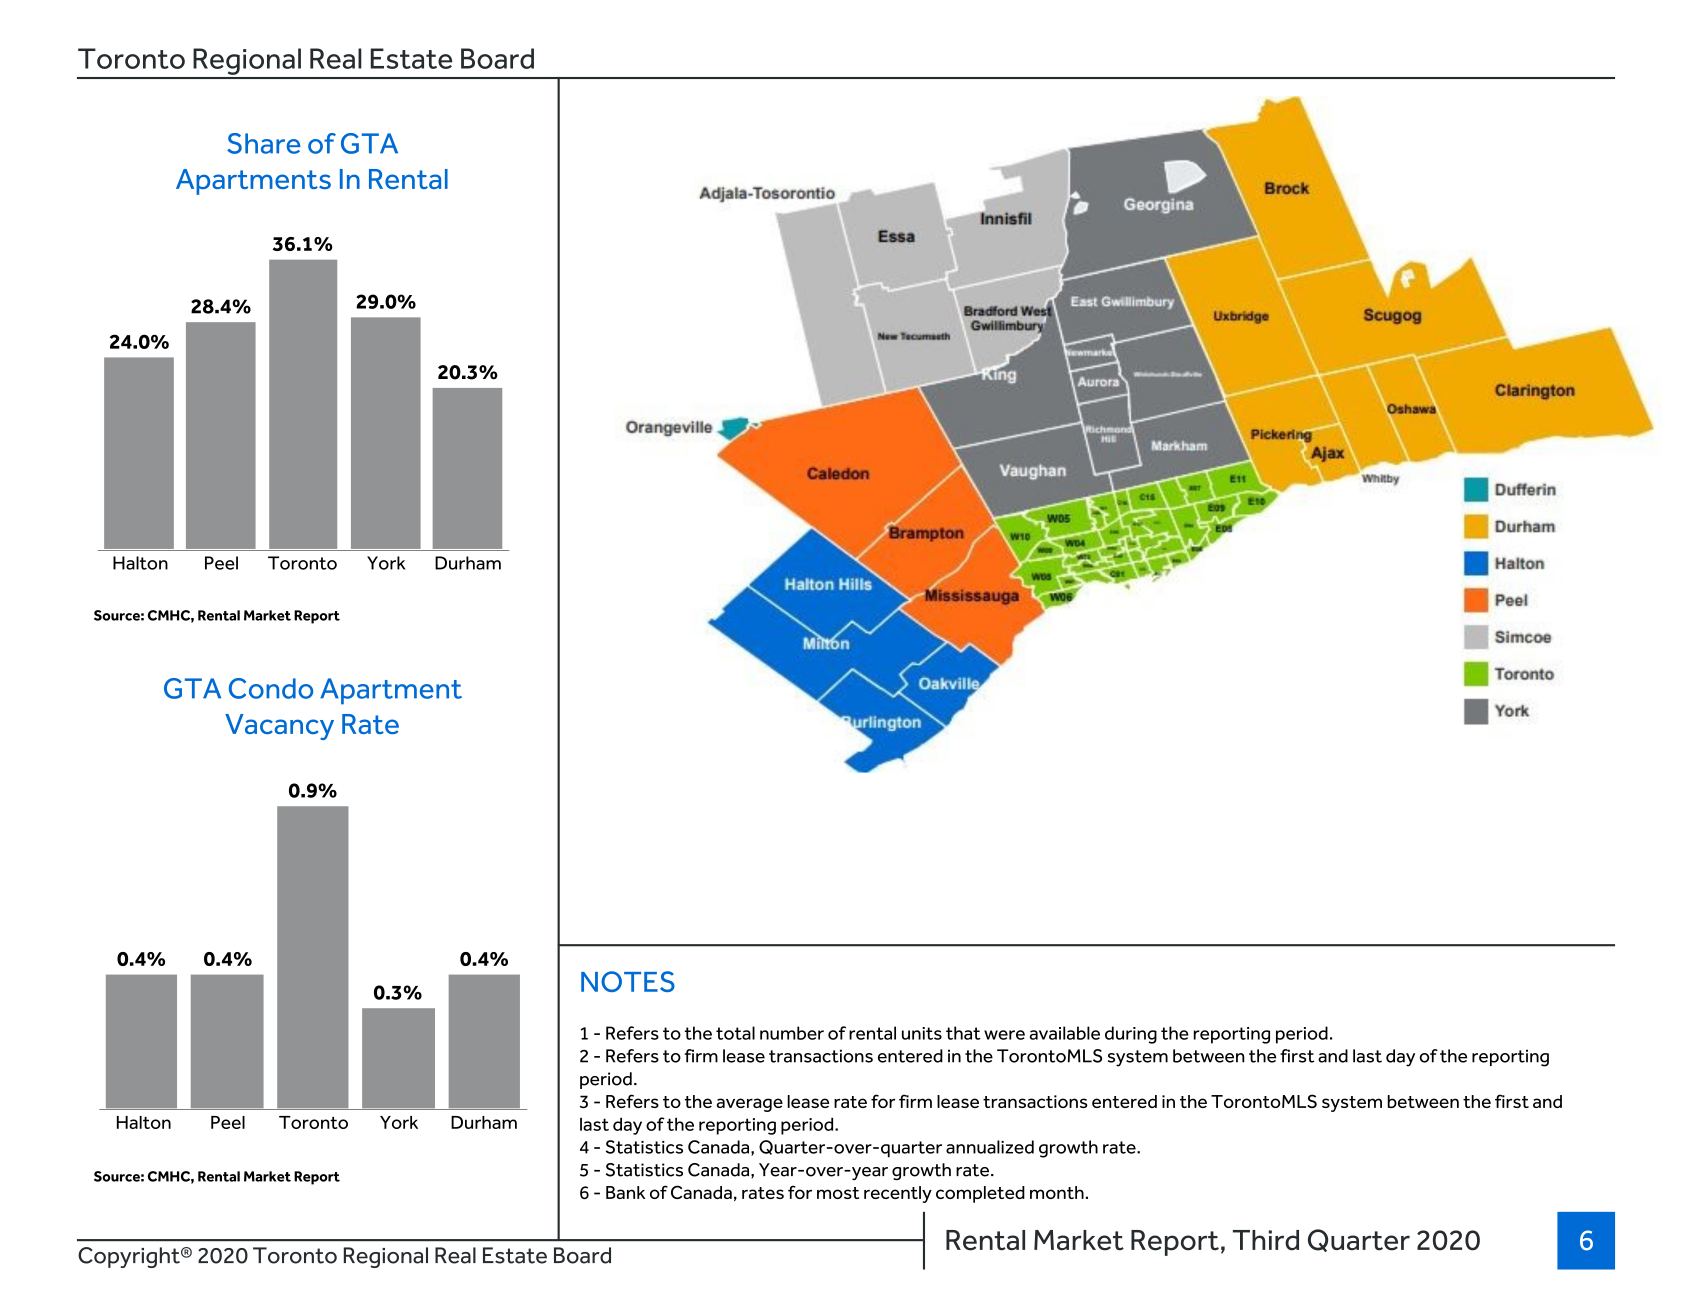  Describe the element at coordinates (963, 1033) in the document. I see `that` at that location.
